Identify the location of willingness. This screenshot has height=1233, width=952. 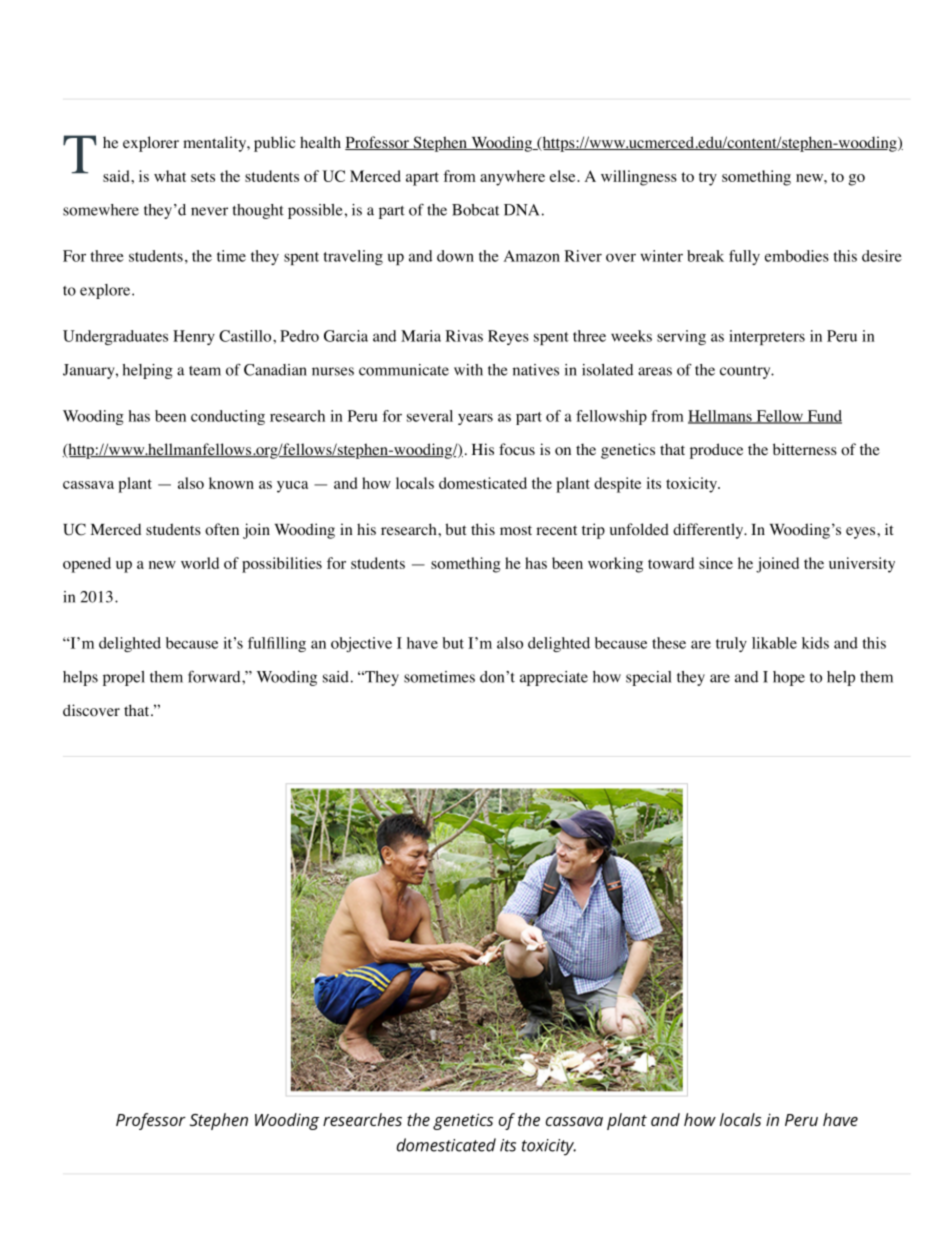
(639, 178).
